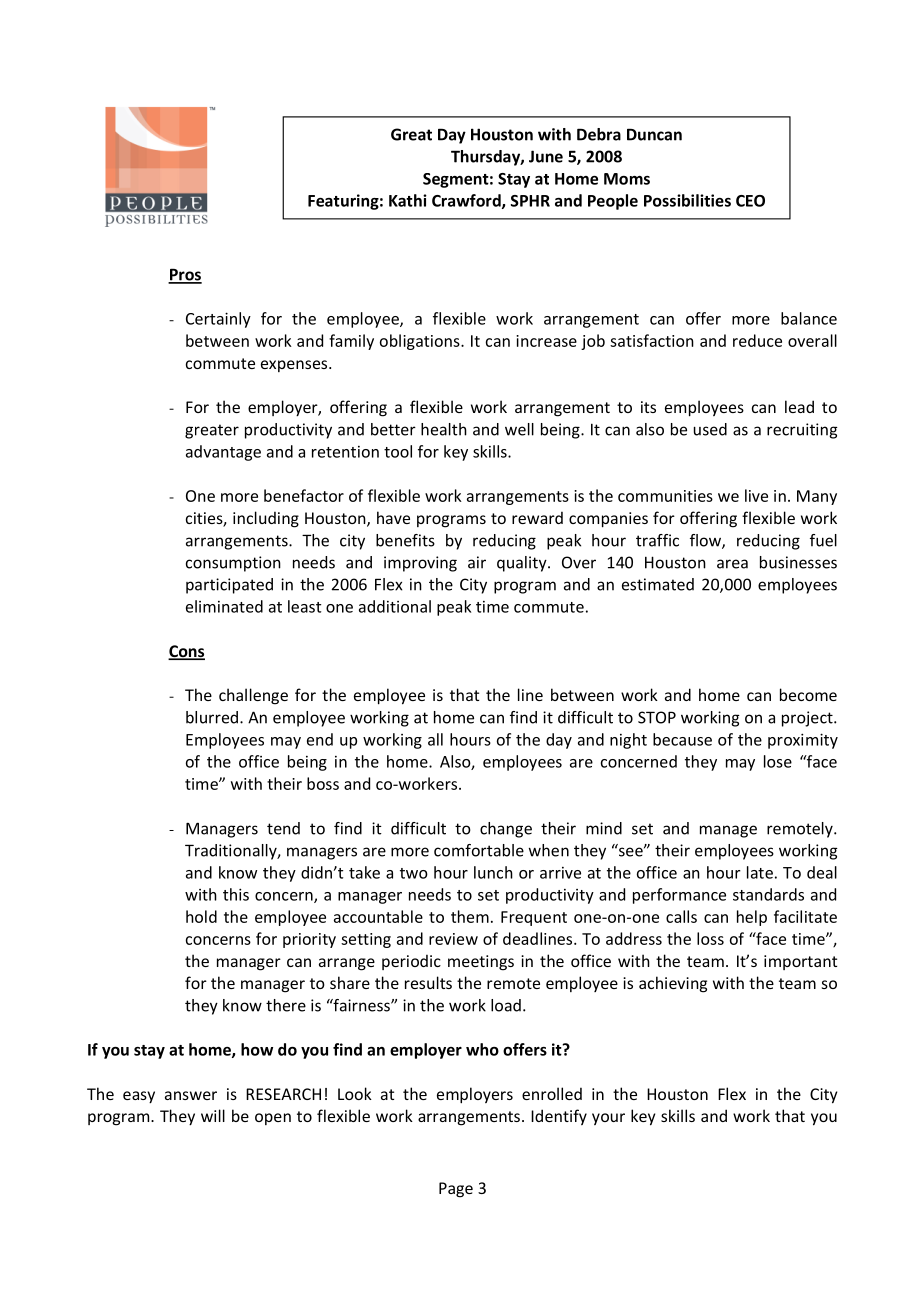 Image resolution: width=924 pixels, height=1308 pixels. I want to click on Page, so click(456, 1190).
